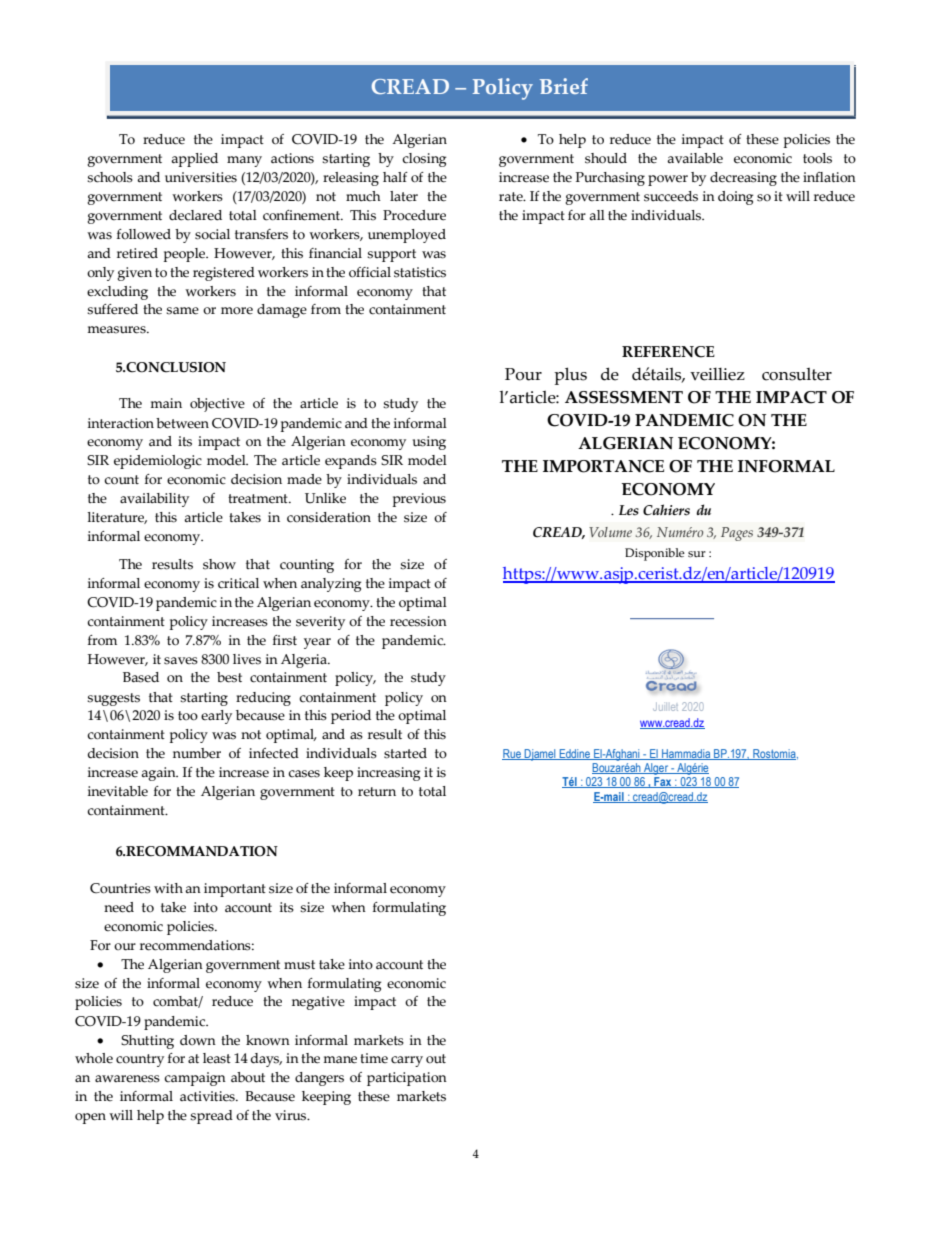  Describe the element at coordinates (194, 160) in the document. I see `applied` at that location.
